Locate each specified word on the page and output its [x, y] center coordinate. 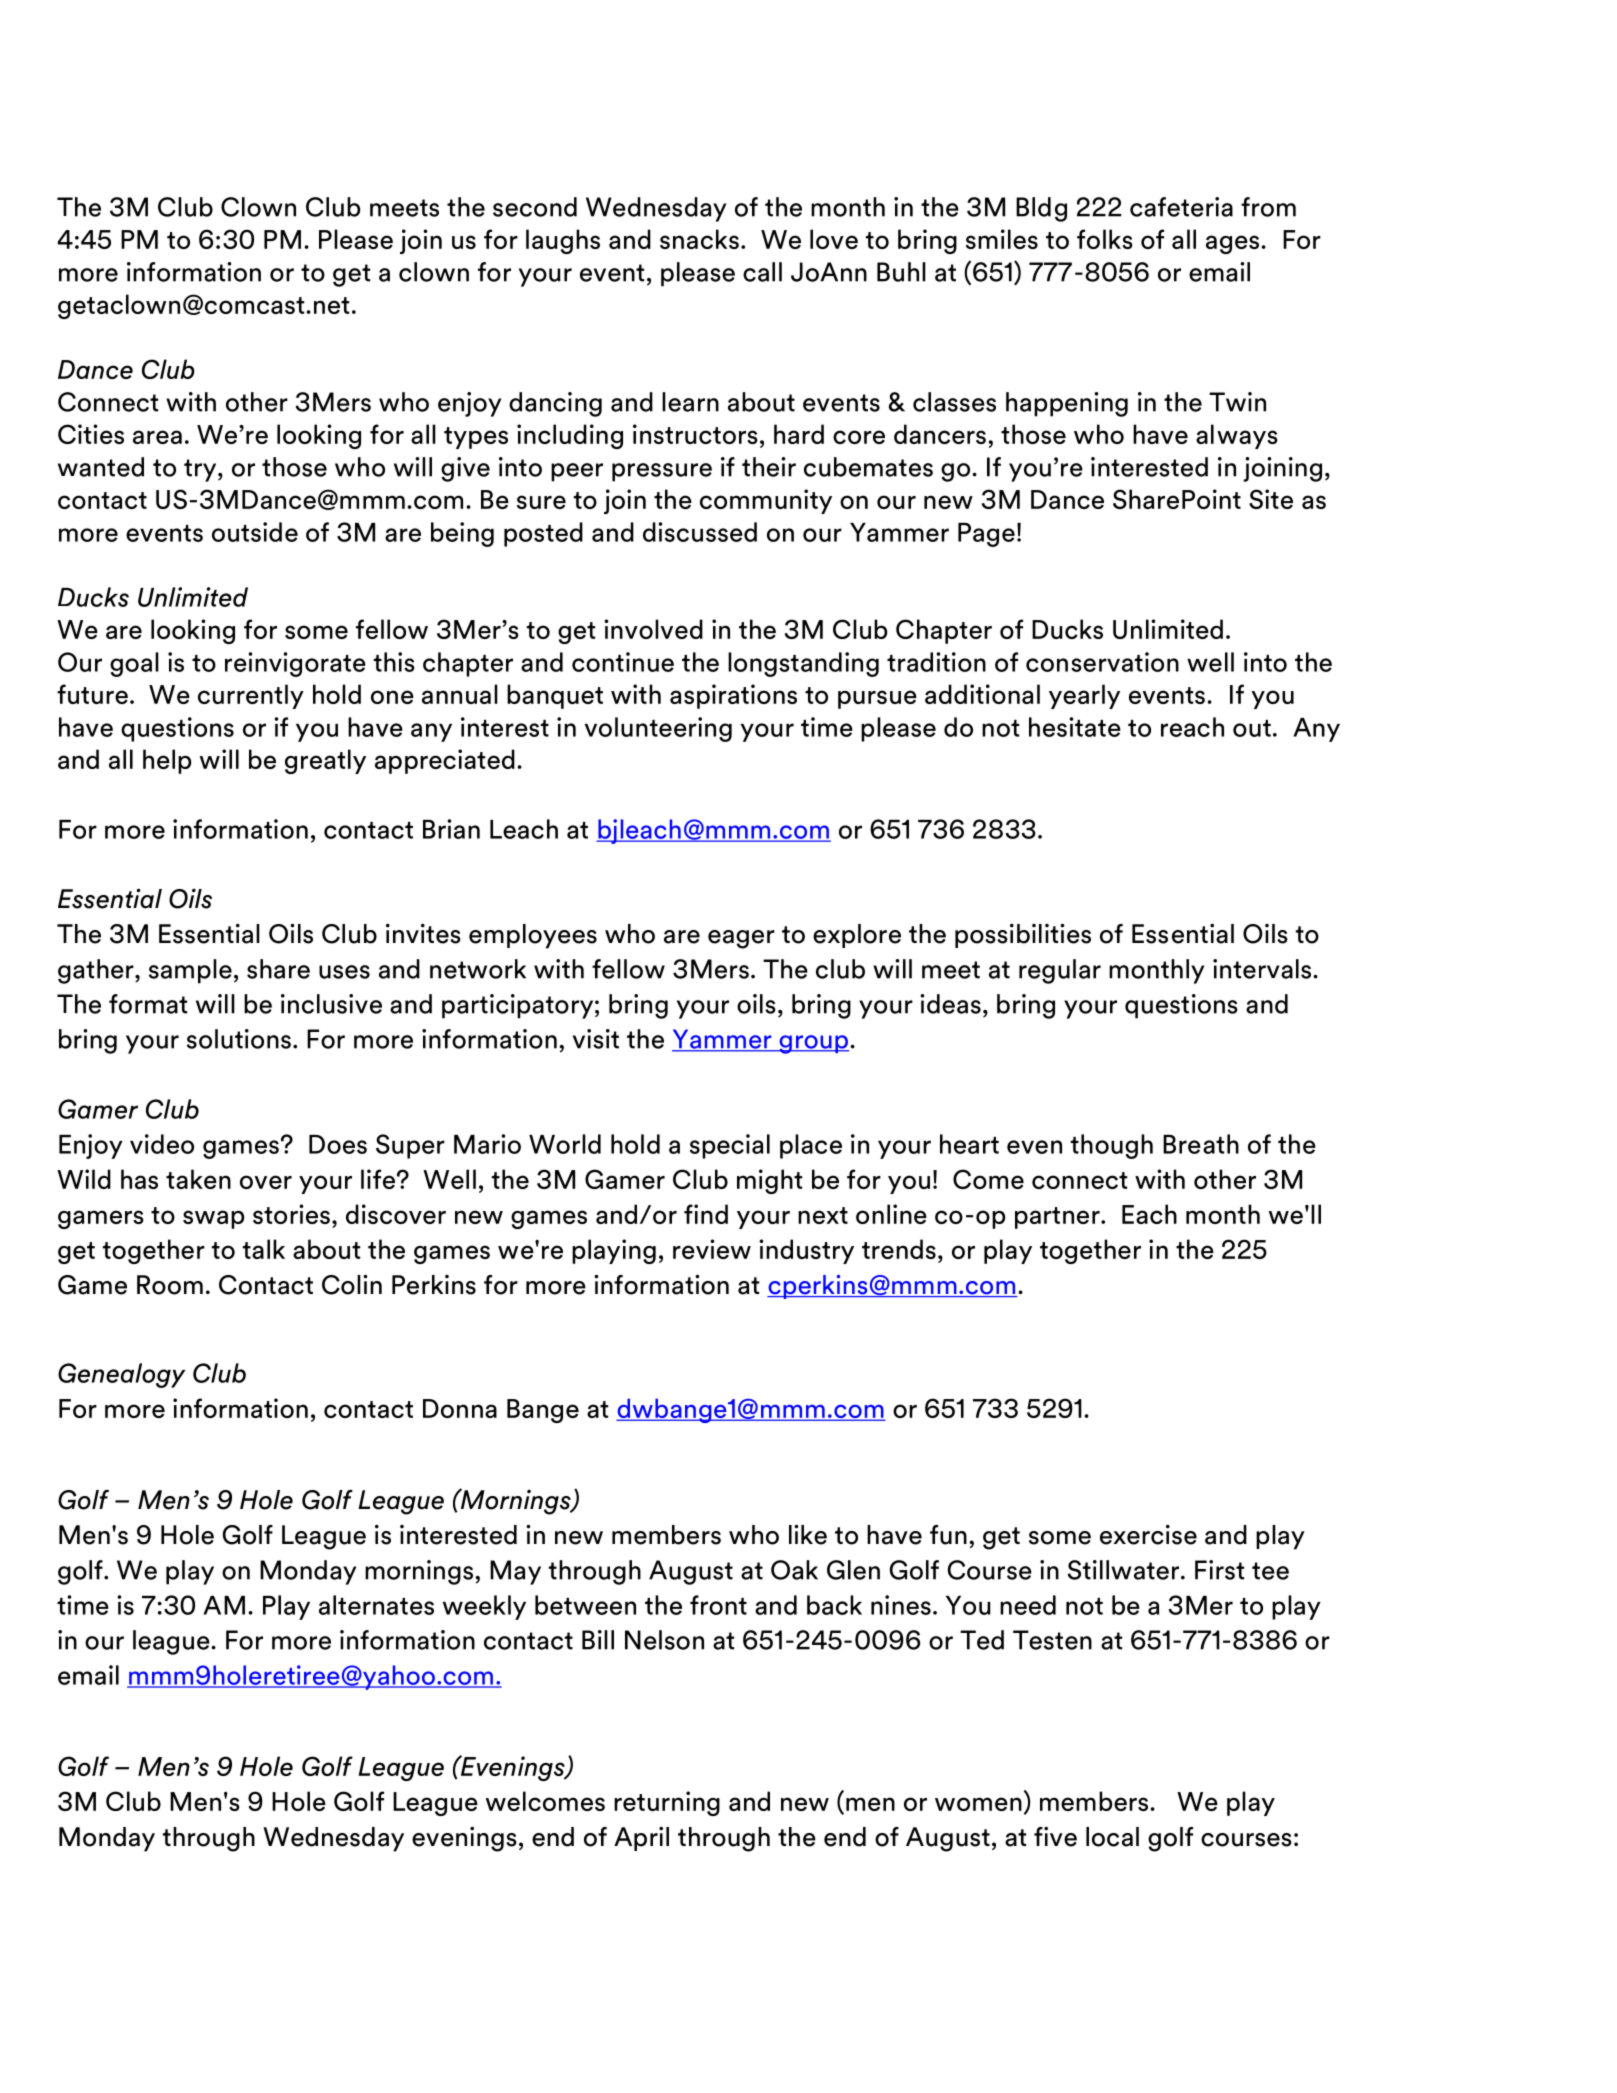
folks [1105, 239]
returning [667, 1803]
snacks [699, 239]
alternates [376, 1605]
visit [596, 1039]
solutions [239, 1039]
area [157, 437]
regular [1060, 971]
